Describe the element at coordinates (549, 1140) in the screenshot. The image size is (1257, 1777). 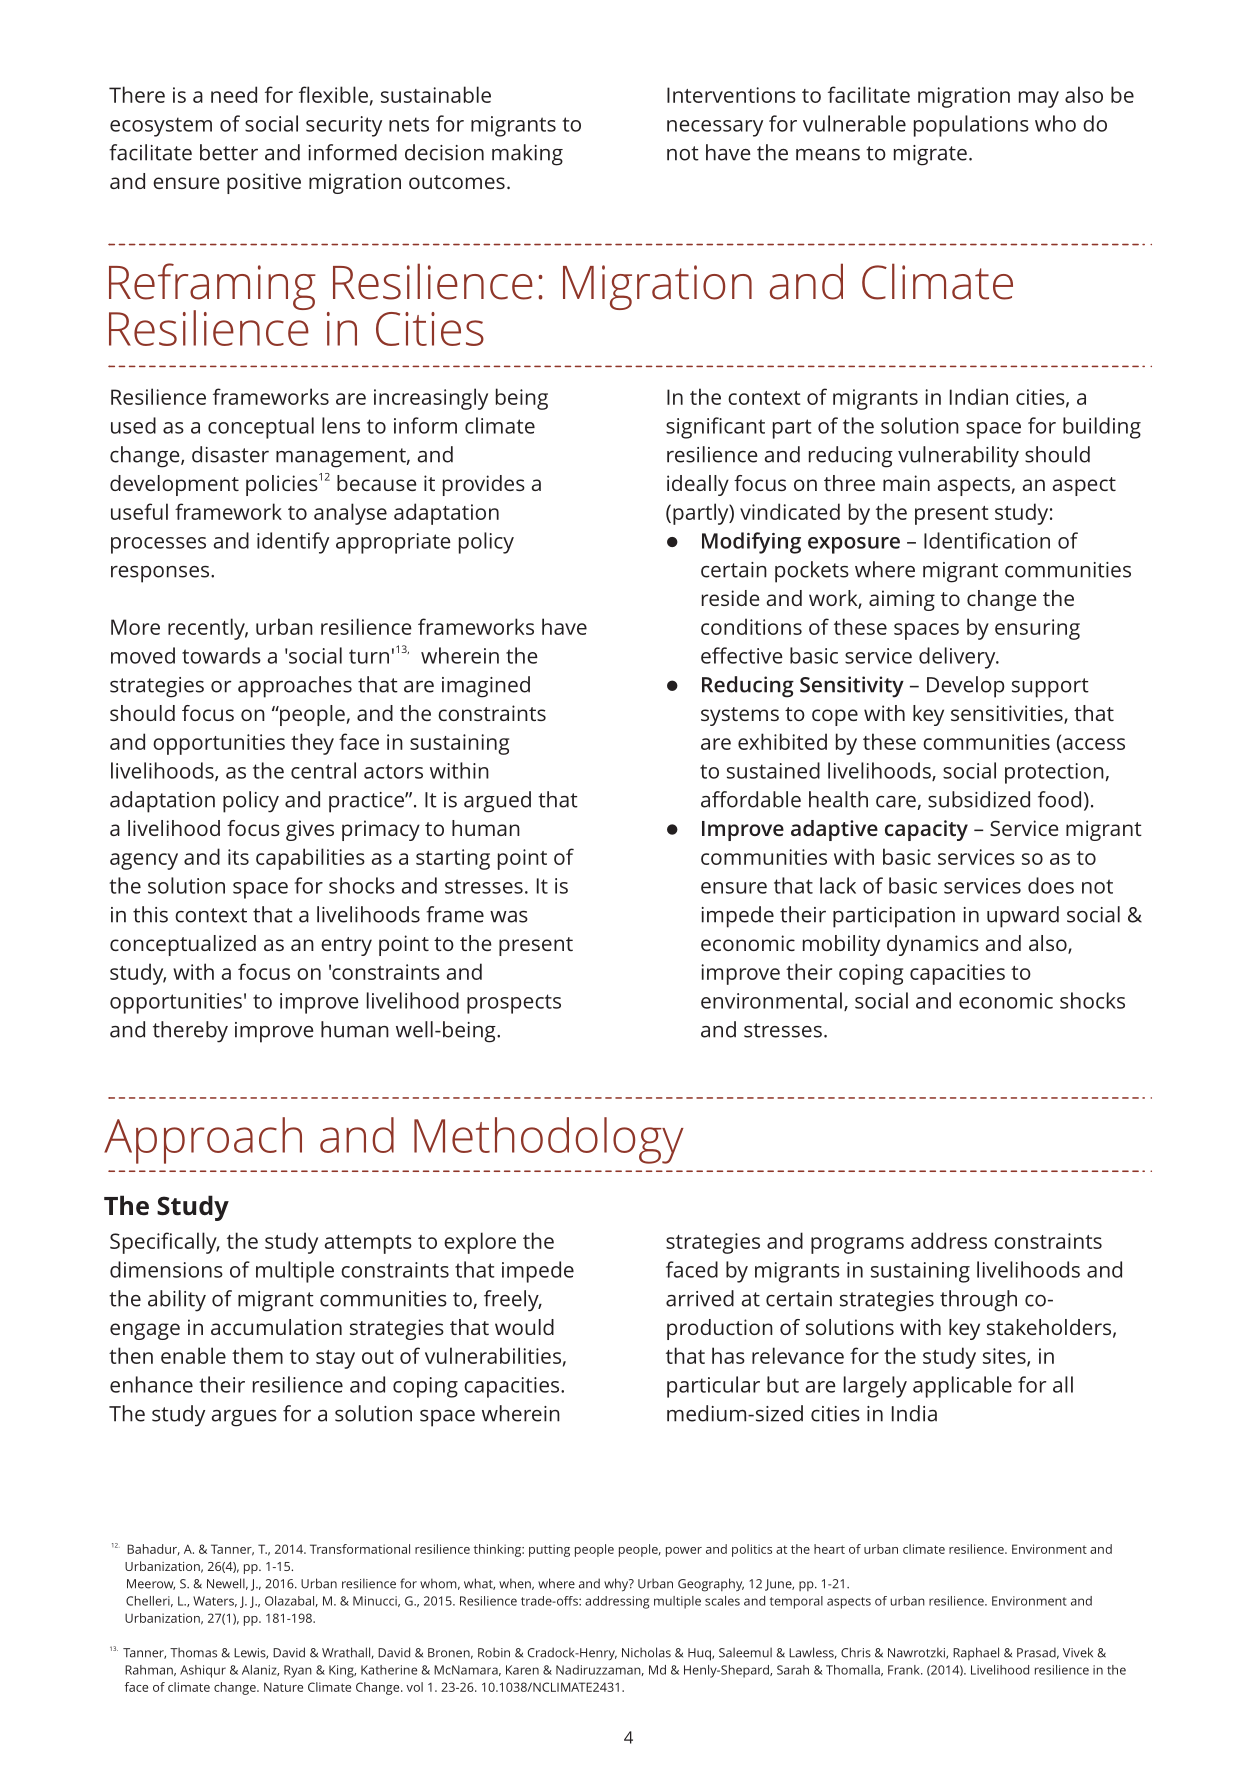
I see `Methodology` at that location.
